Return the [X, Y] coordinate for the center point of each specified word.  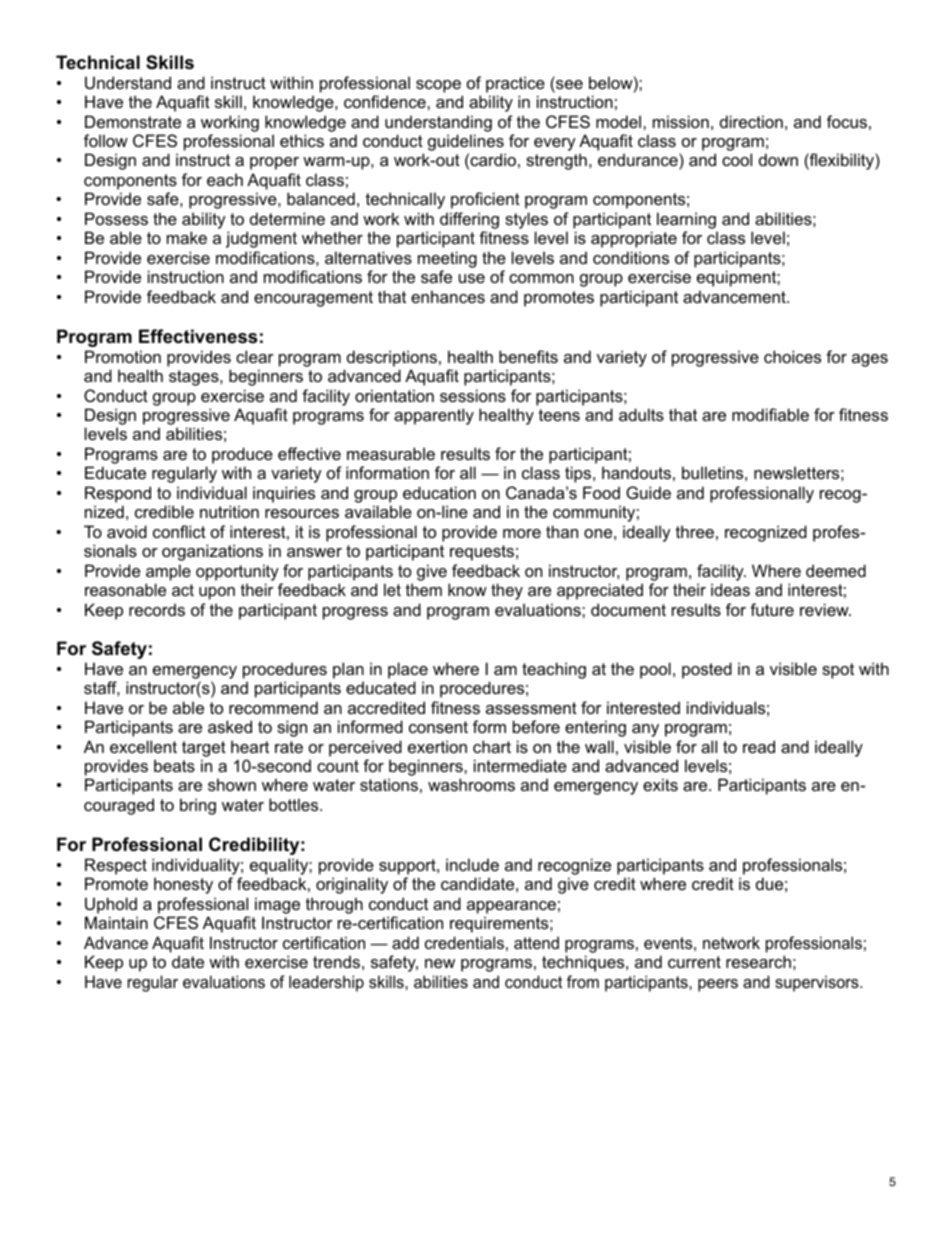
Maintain [116, 922]
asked [230, 726]
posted [707, 670]
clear [255, 356]
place [408, 670]
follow [106, 140]
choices [792, 356]
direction [751, 121]
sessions [473, 395]
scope [438, 86]
